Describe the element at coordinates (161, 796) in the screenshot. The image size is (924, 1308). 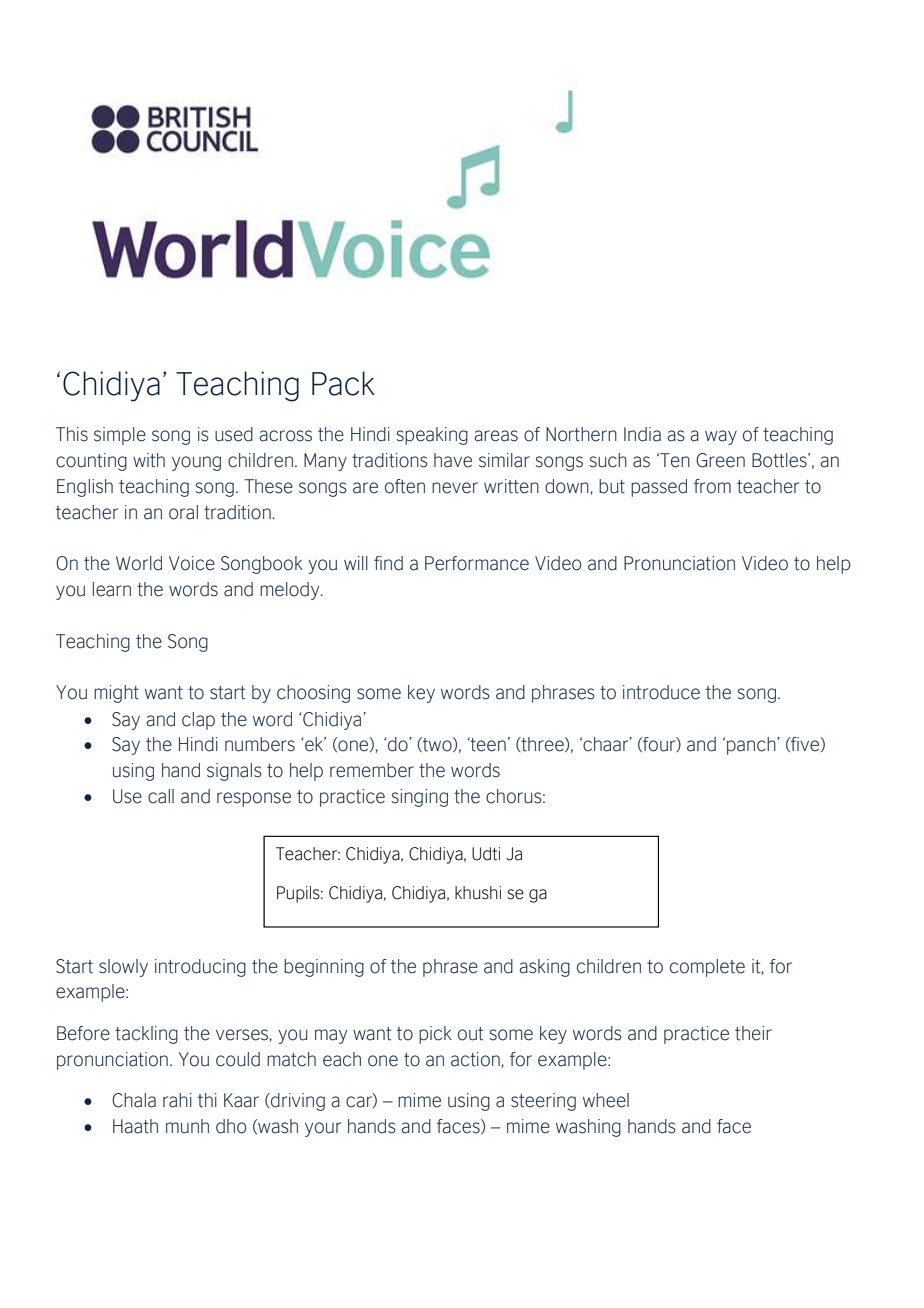
I see `call` at that location.
